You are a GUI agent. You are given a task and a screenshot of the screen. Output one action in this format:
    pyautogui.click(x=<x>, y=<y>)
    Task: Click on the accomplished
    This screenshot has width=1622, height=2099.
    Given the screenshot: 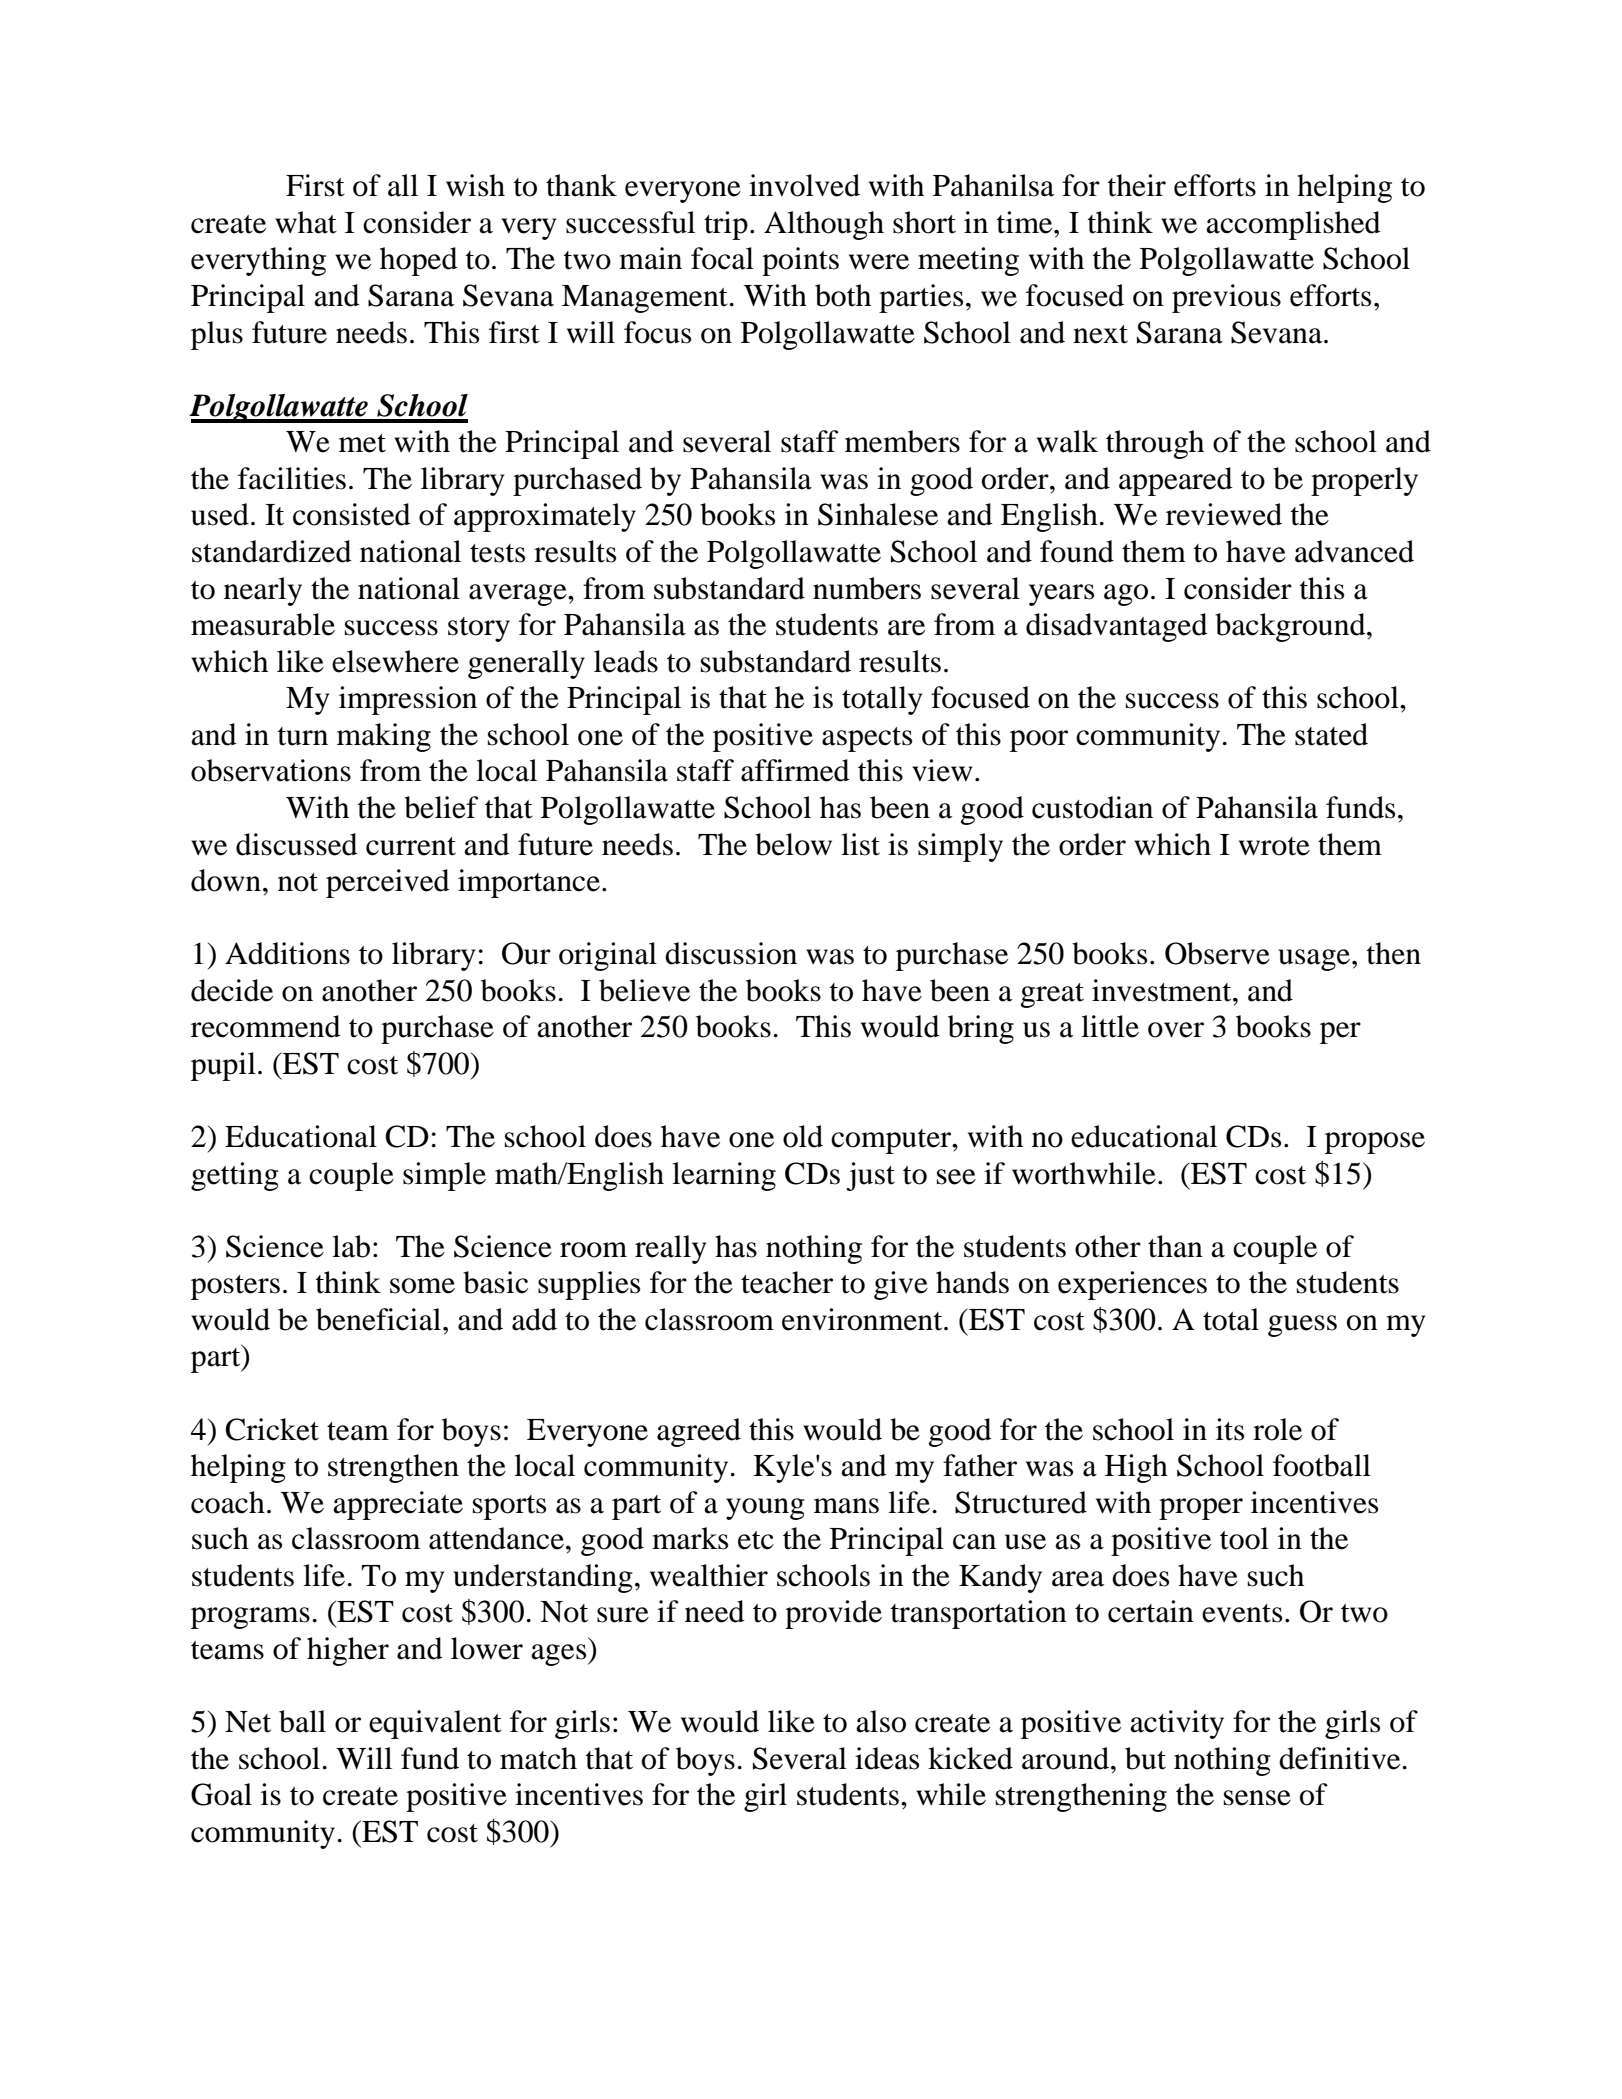 What is the action you would take?
    pyautogui.click(x=1293, y=225)
